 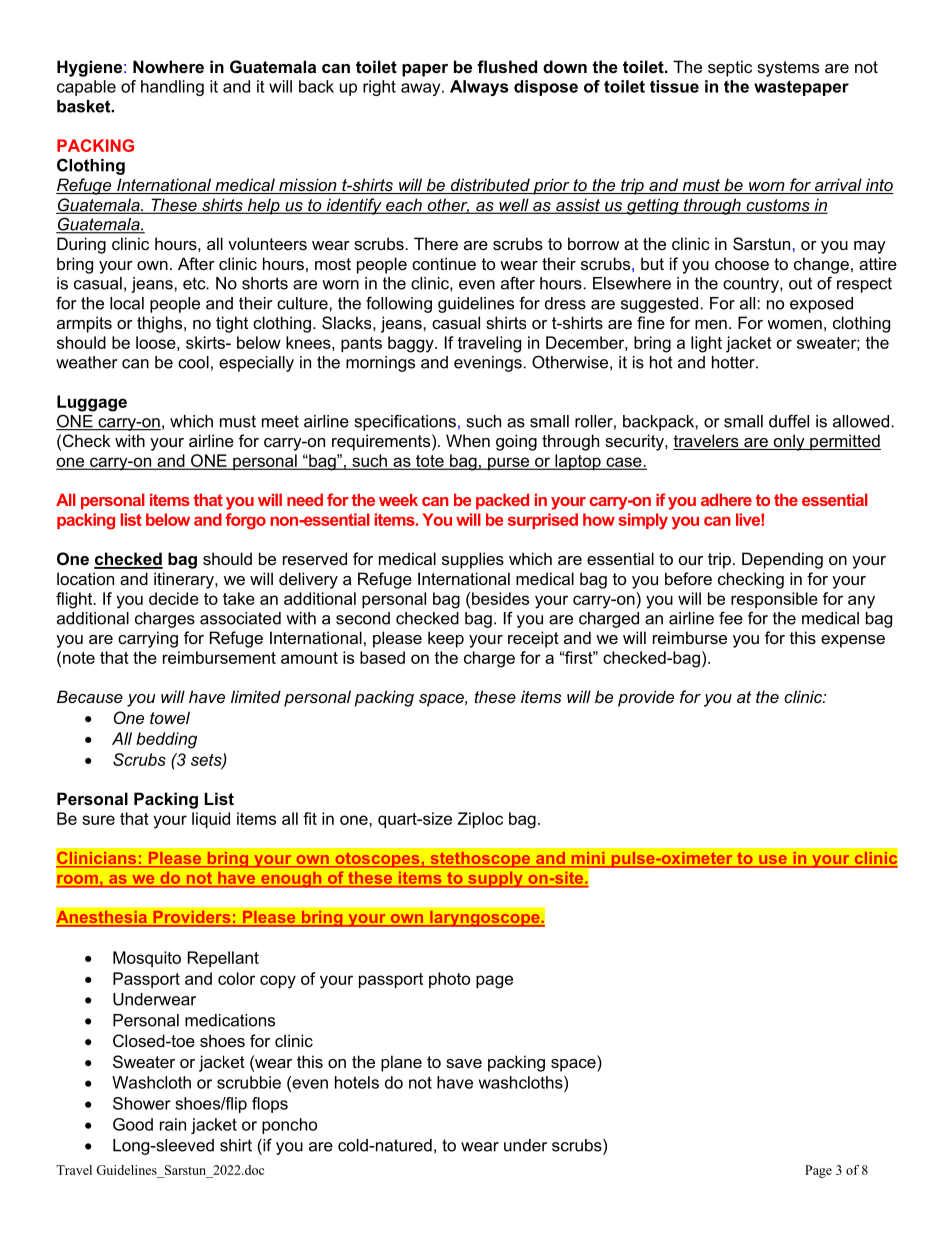 I want to click on Shower, so click(x=142, y=1103).
